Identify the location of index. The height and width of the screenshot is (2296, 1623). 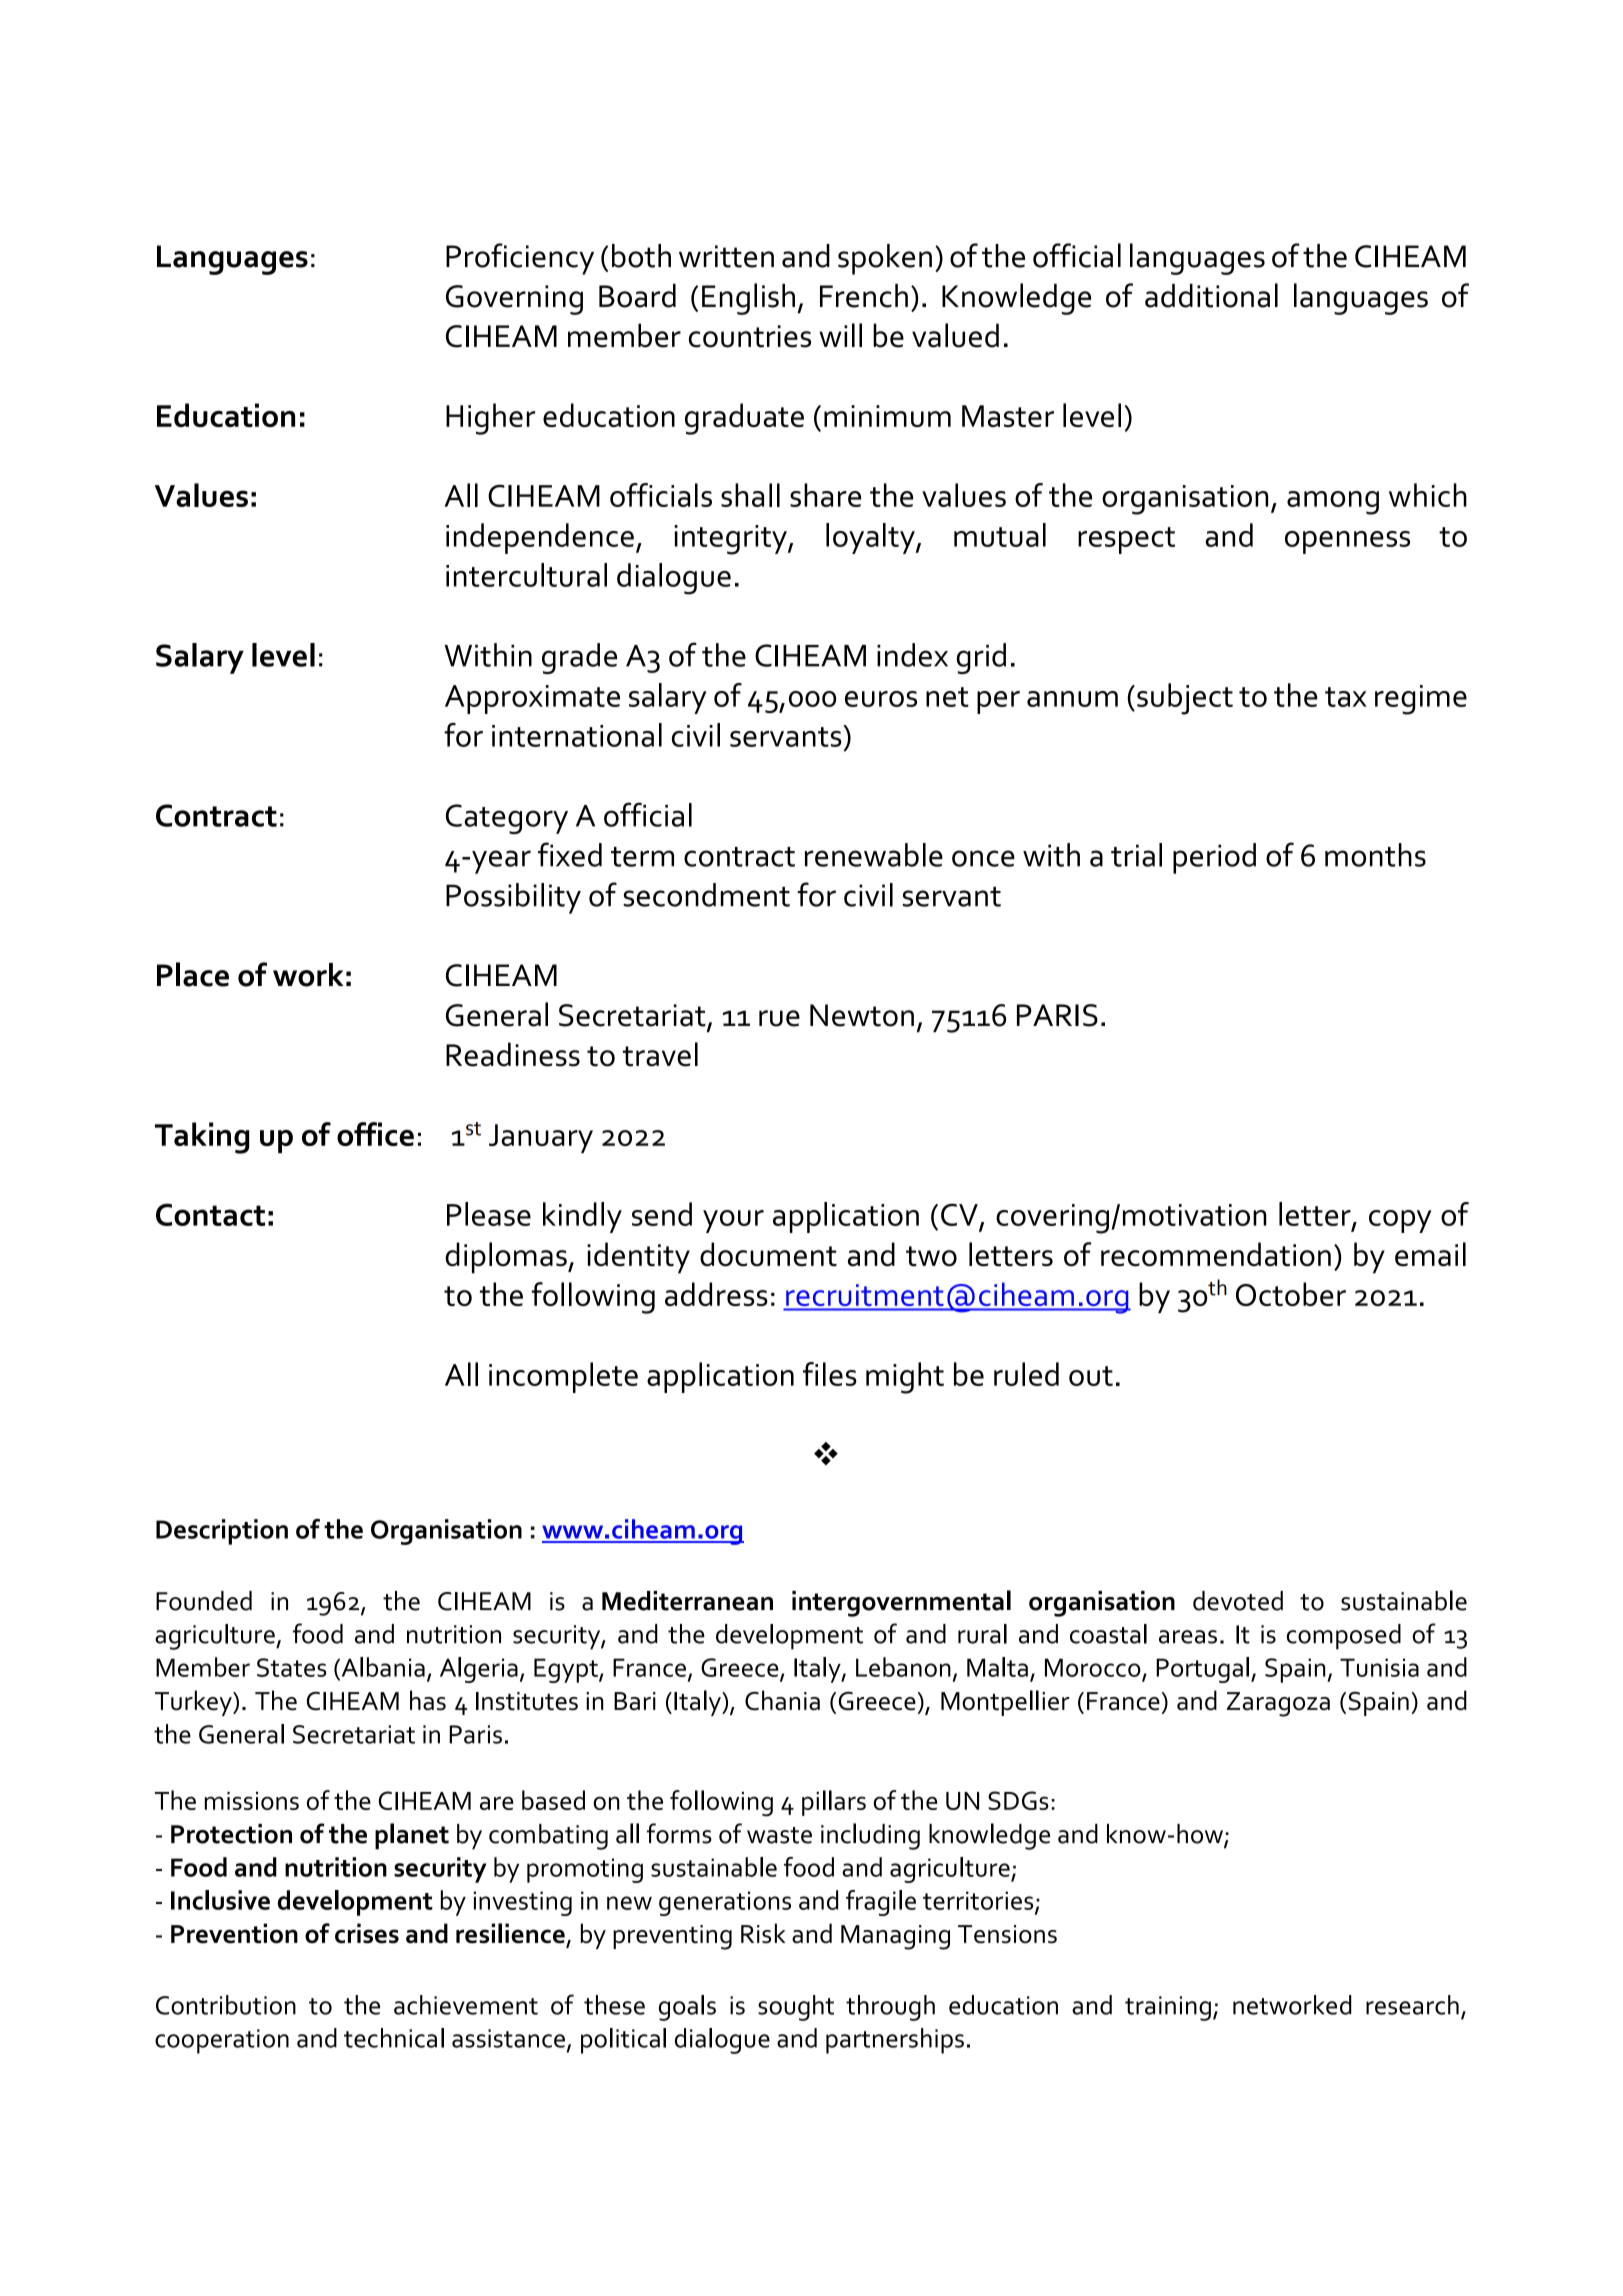
(912, 655).
